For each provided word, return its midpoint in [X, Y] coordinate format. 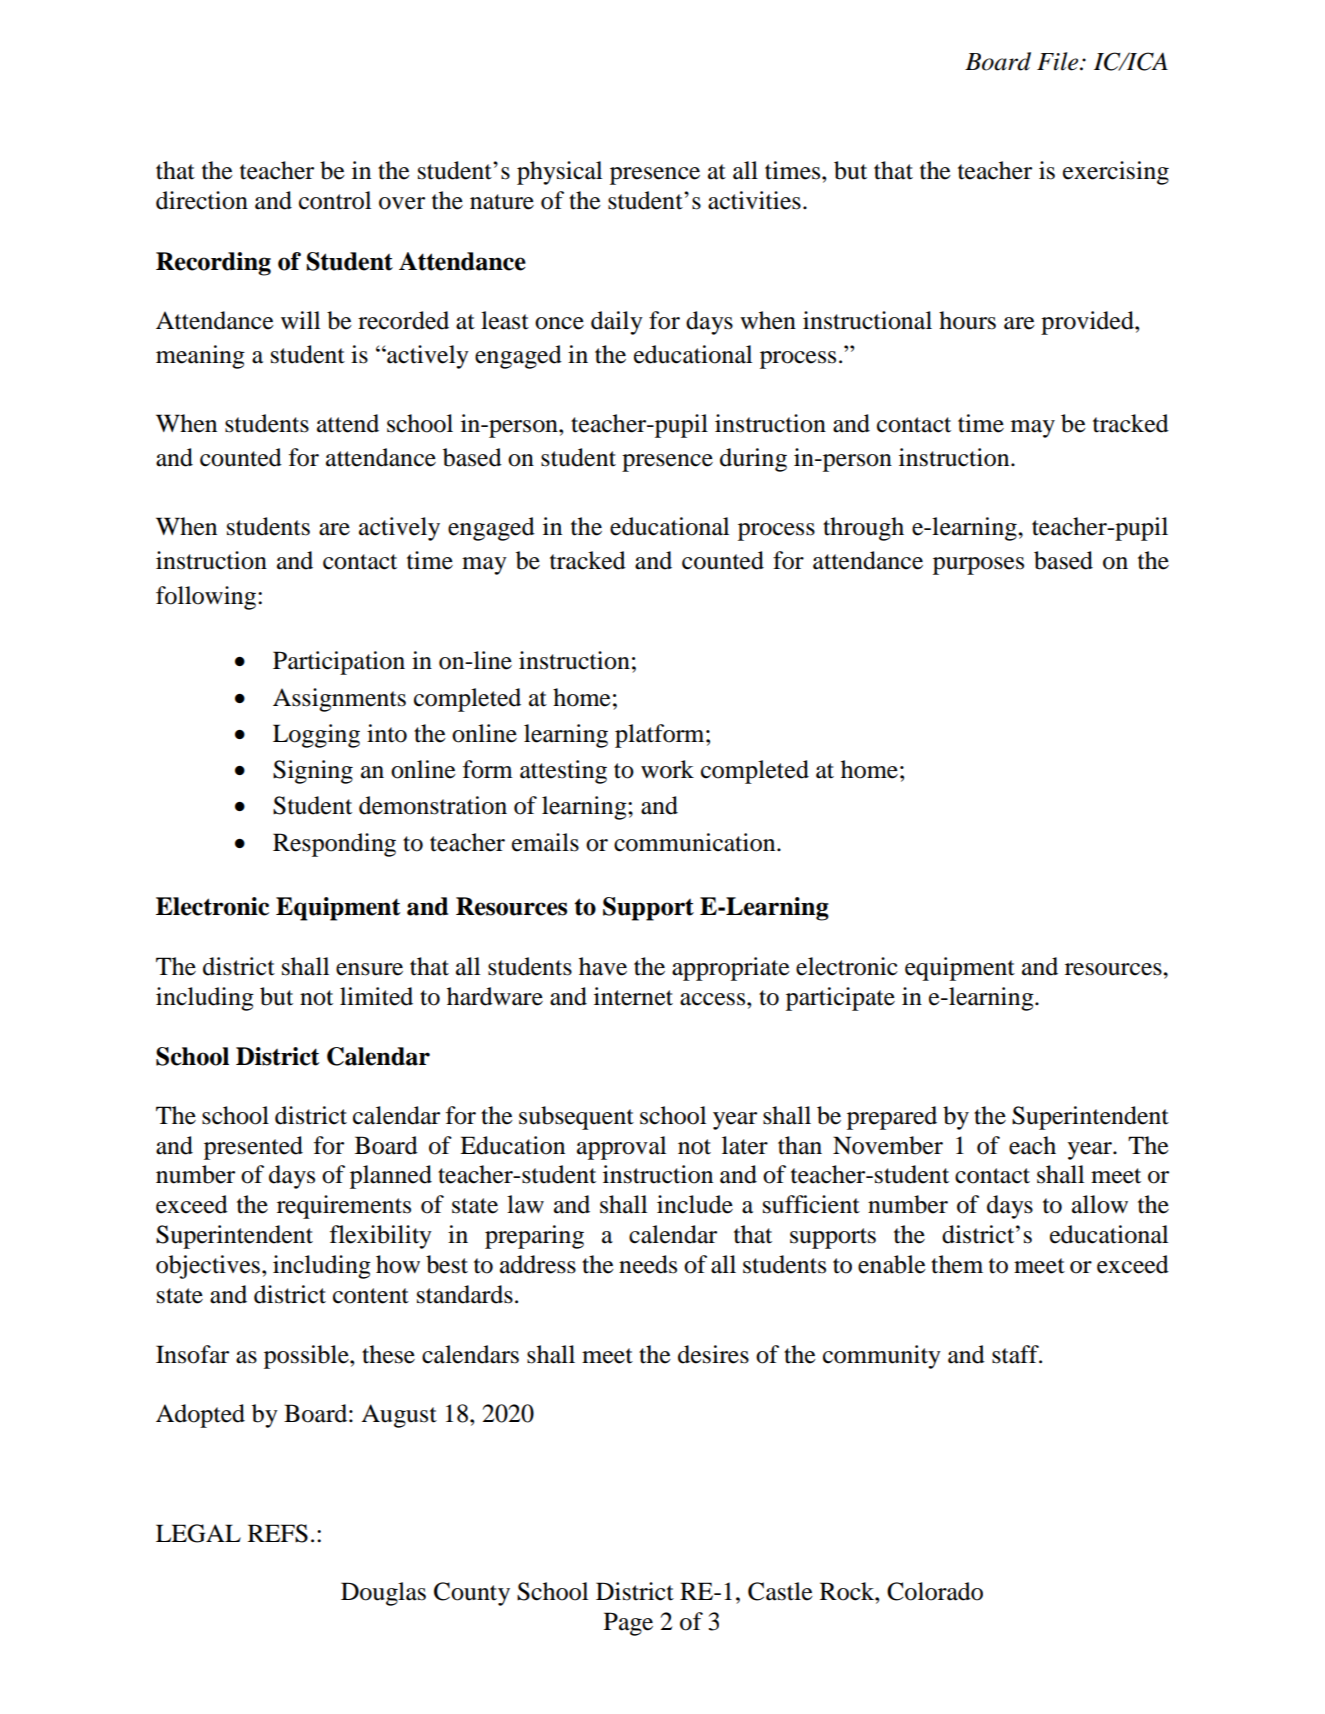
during [753, 460]
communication [696, 842]
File [1059, 61]
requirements [344, 1207]
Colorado [935, 1591]
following [207, 598]
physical [559, 173]
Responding [334, 845]
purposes [978, 566]
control [335, 200]
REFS [278, 1533]
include [695, 1204]
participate [840, 999]
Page [628, 1624]
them [957, 1264]
